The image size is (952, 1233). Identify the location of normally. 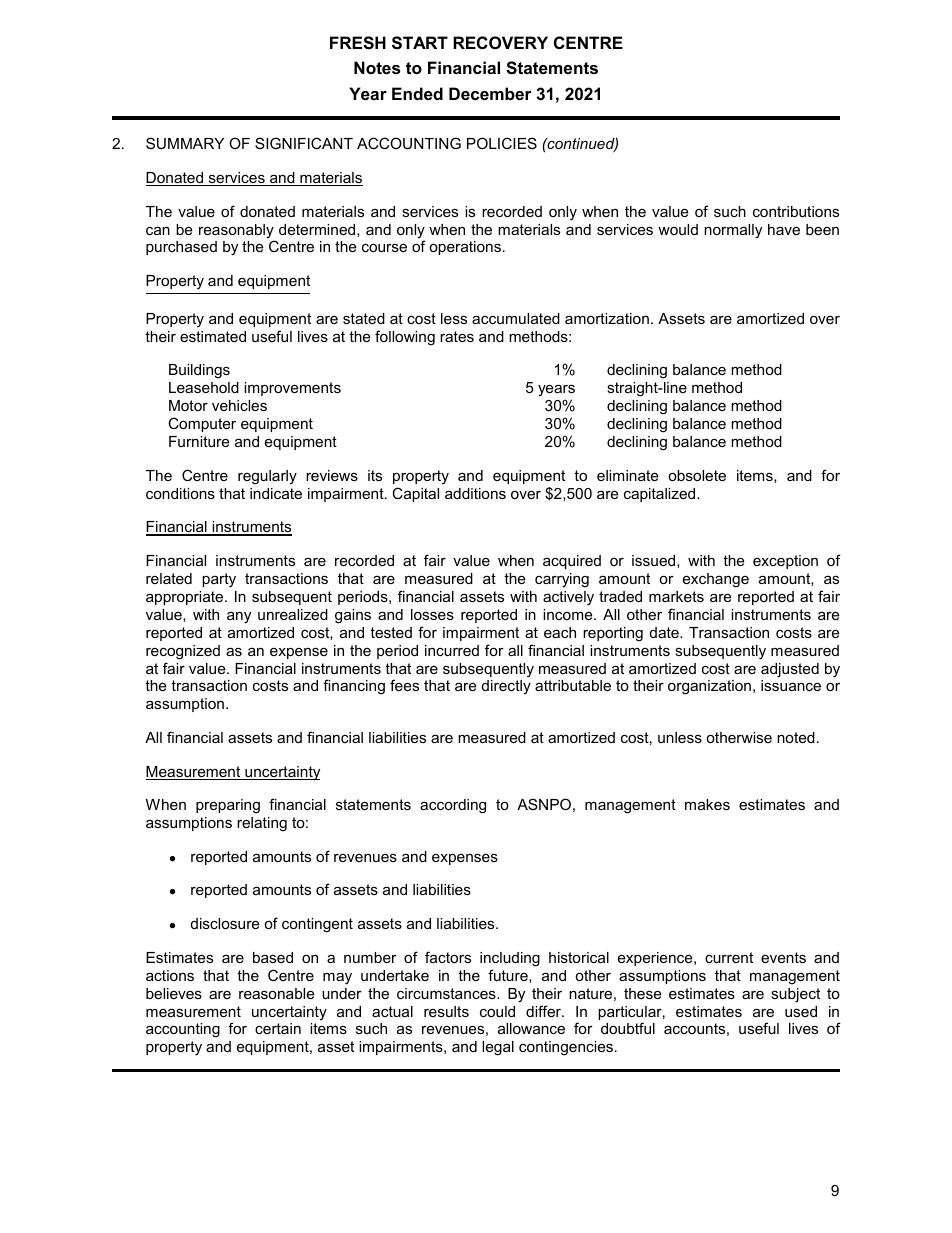
(733, 231).
